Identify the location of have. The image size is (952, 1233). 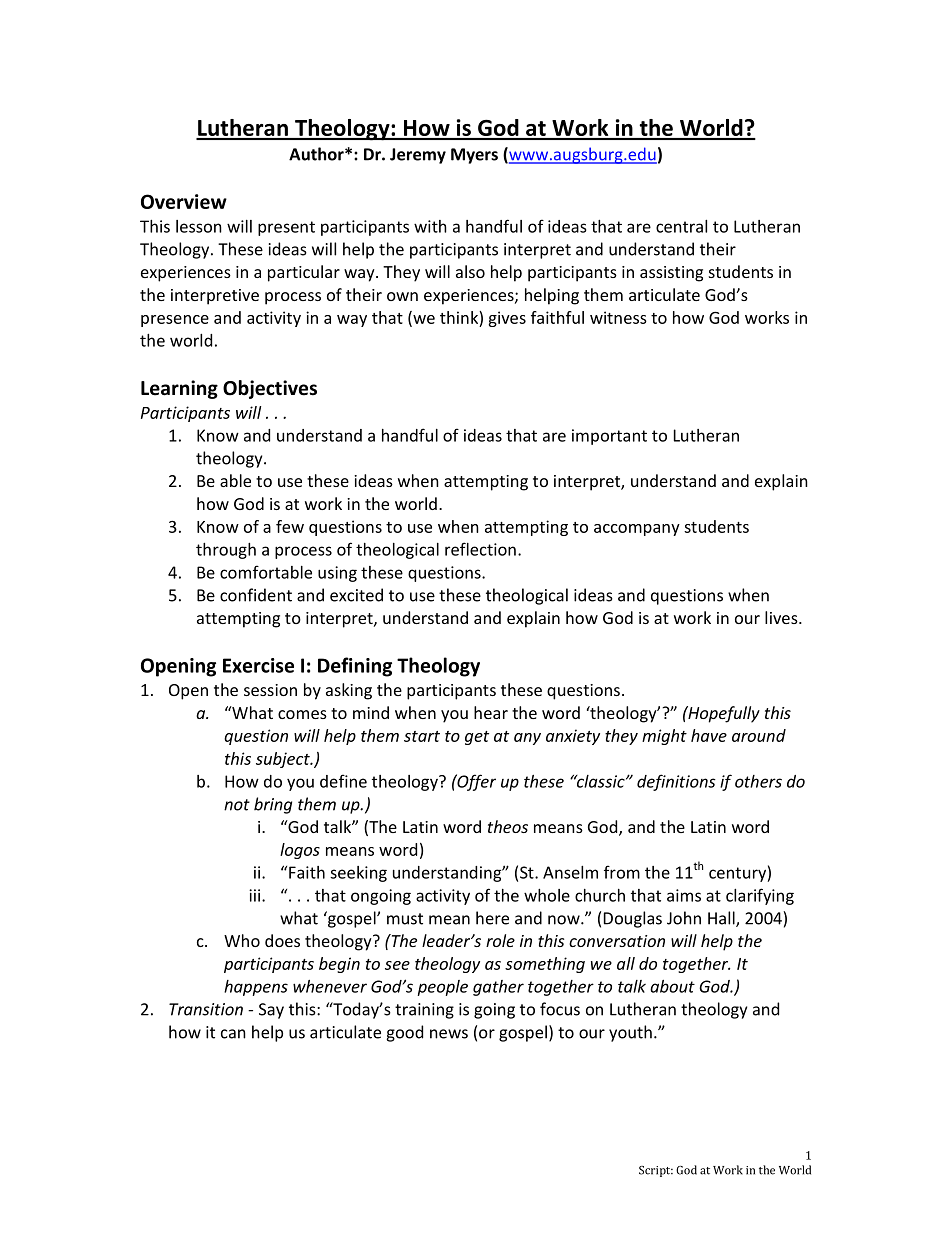
(709, 735).
